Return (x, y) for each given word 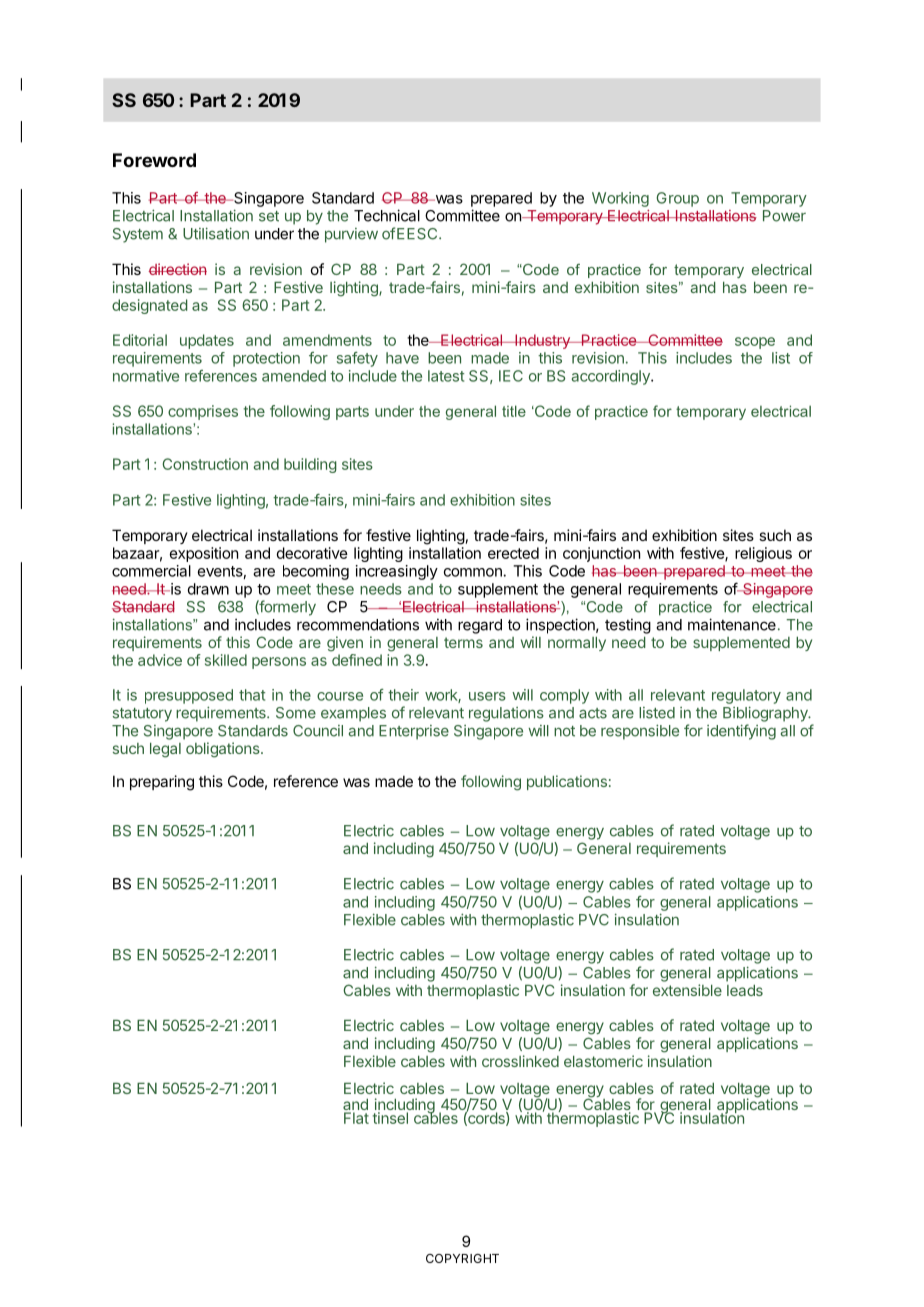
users (487, 696)
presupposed (189, 696)
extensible (687, 990)
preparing (162, 783)
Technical (387, 215)
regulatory (746, 696)
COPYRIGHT (462, 1258)
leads (745, 990)
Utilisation (216, 233)
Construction (205, 464)
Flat (356, 1118)
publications (567, 782)
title (514, 411)
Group (677, 199)
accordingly (612, 377)
